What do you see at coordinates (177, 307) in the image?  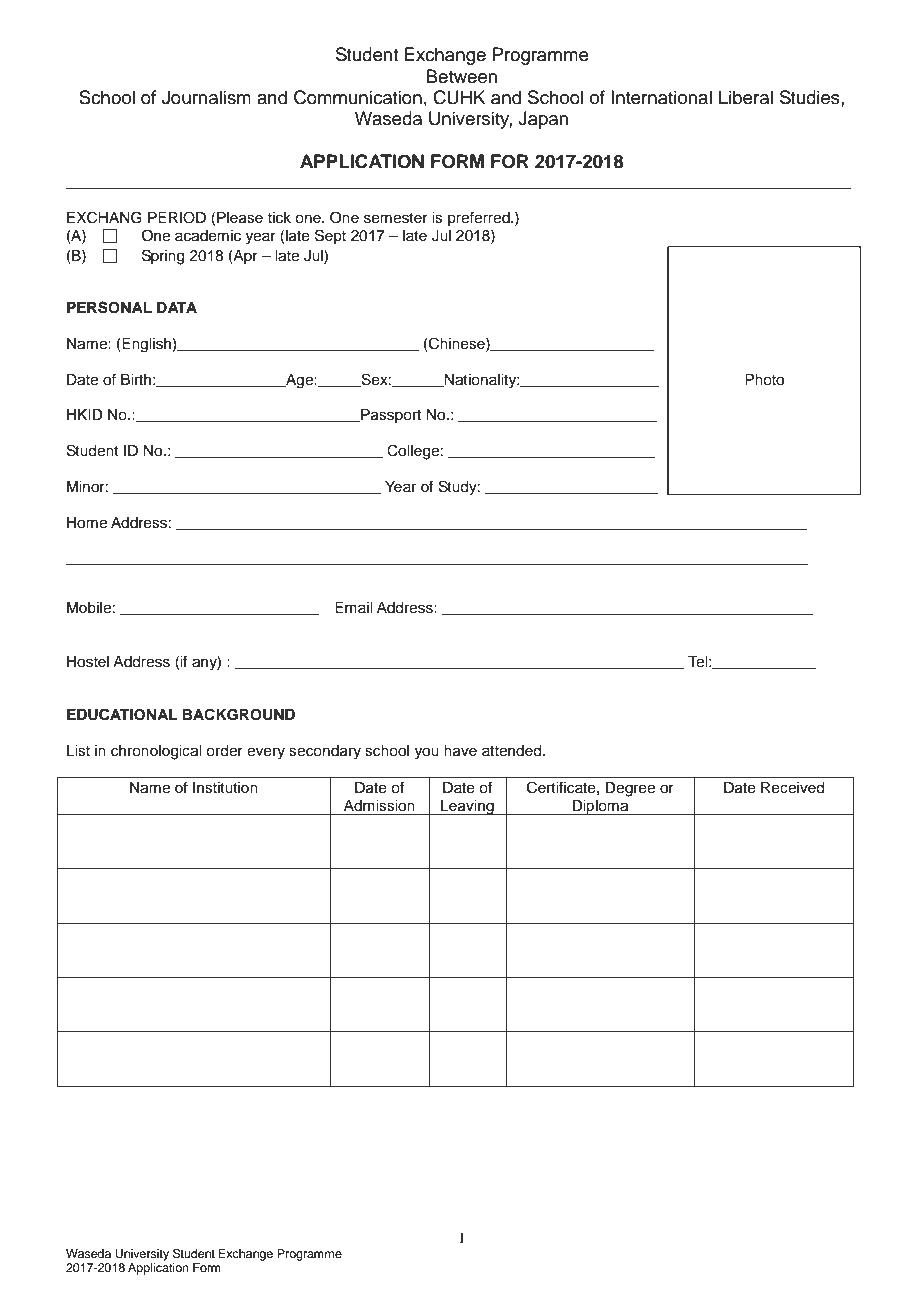 I see `DATA` at bounding box center [177, 307].
